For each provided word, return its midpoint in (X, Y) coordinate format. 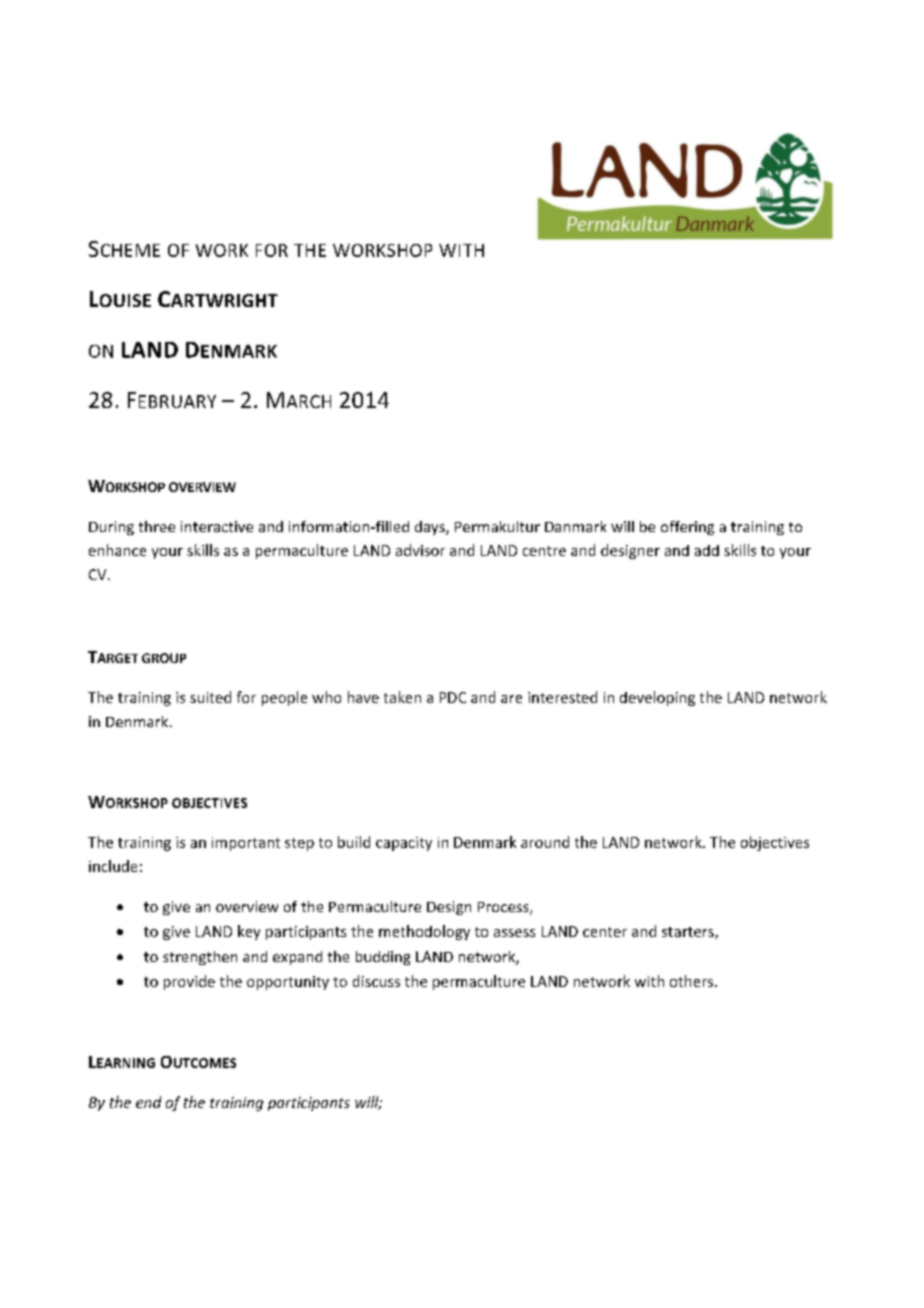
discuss (376, 981)
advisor (420, 550)
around (545, 842)
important (246, 844)
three (157, 526)
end (148, 1102)
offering (687, 528)
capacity (404, 844)
